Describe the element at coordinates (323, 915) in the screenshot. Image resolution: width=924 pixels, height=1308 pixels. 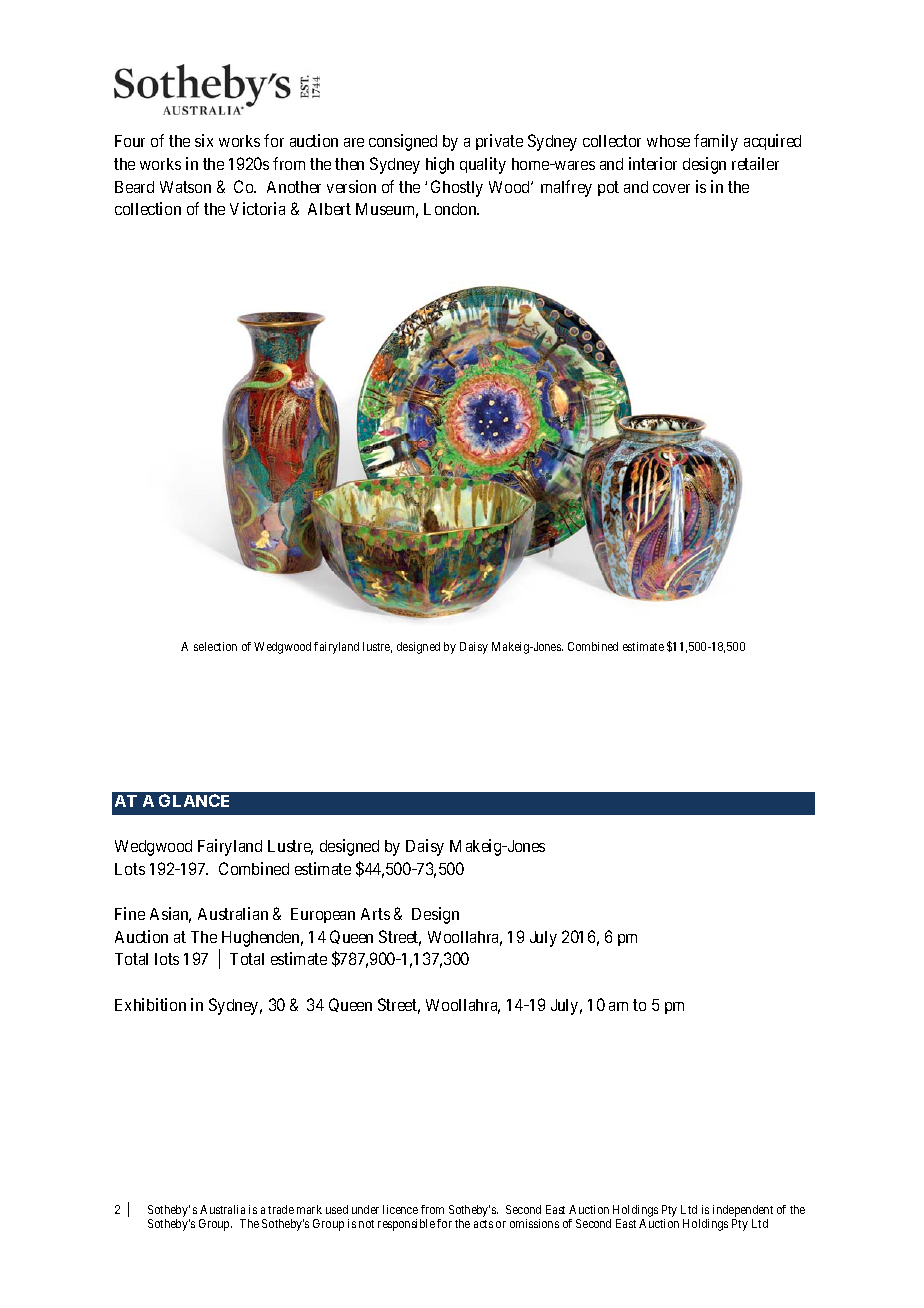
I see `European` at that location.
